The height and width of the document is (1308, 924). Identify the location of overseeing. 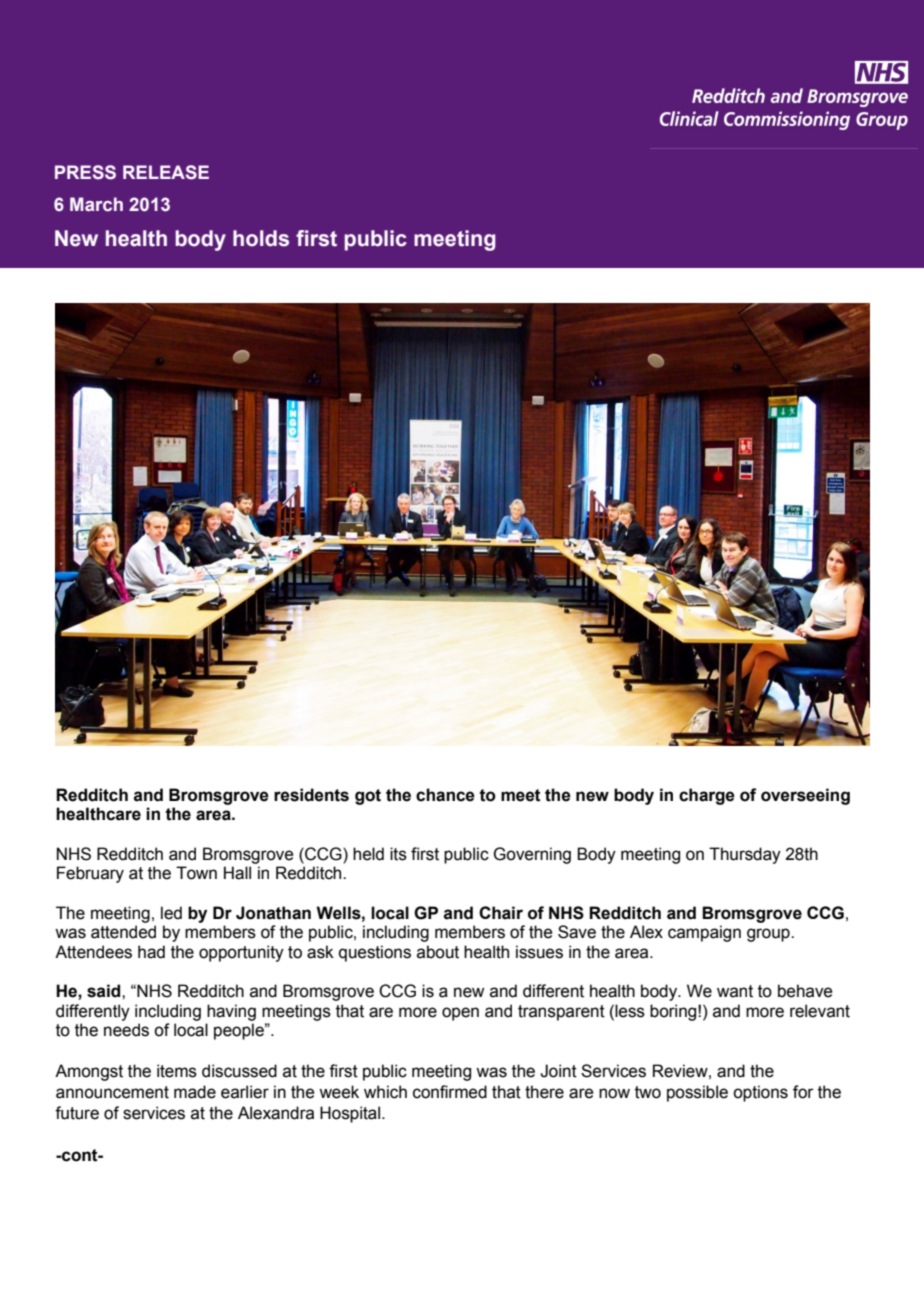
(805, 796).
